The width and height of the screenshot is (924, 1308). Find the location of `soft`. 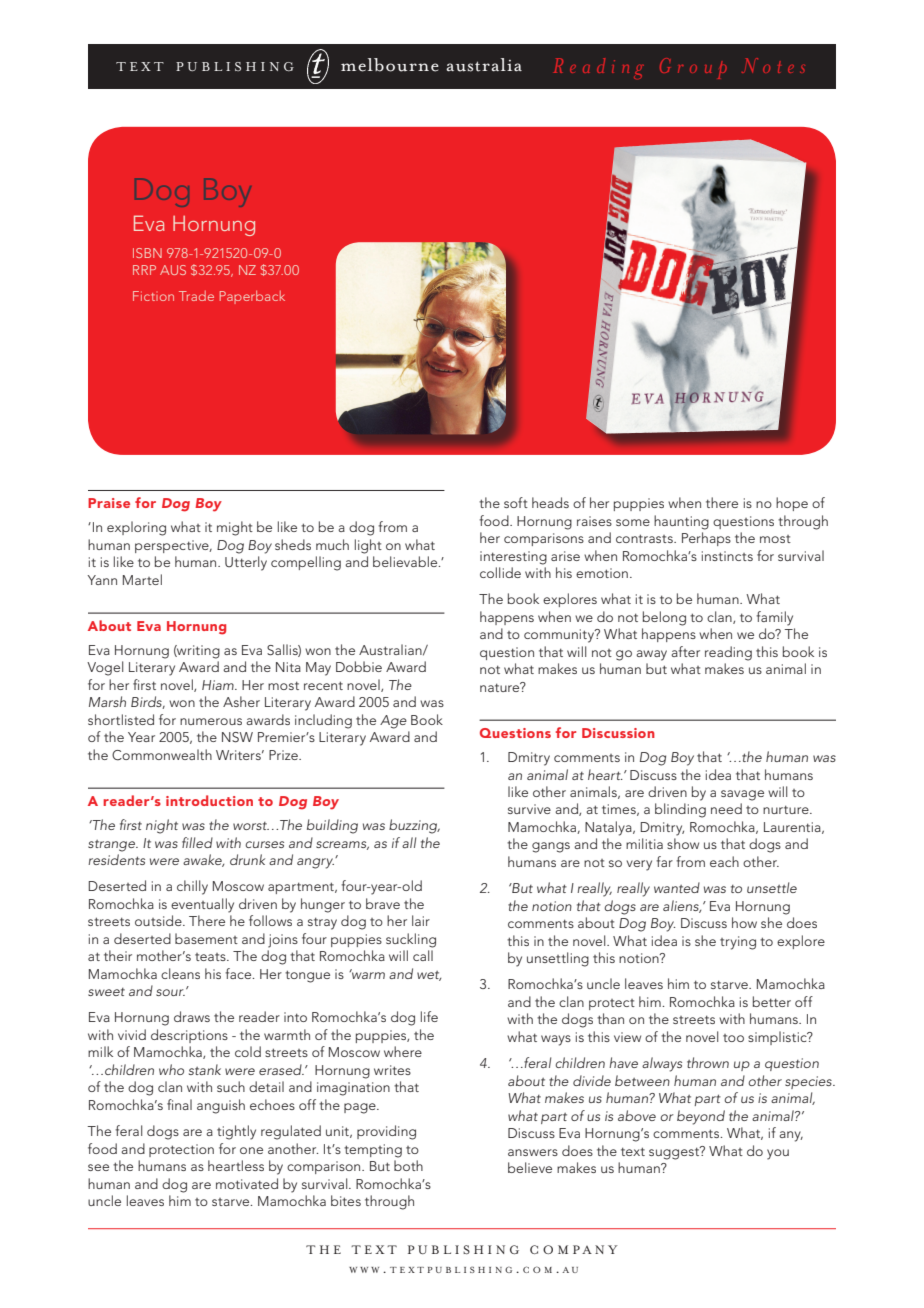

soft is located at coordinates (516, 502).
